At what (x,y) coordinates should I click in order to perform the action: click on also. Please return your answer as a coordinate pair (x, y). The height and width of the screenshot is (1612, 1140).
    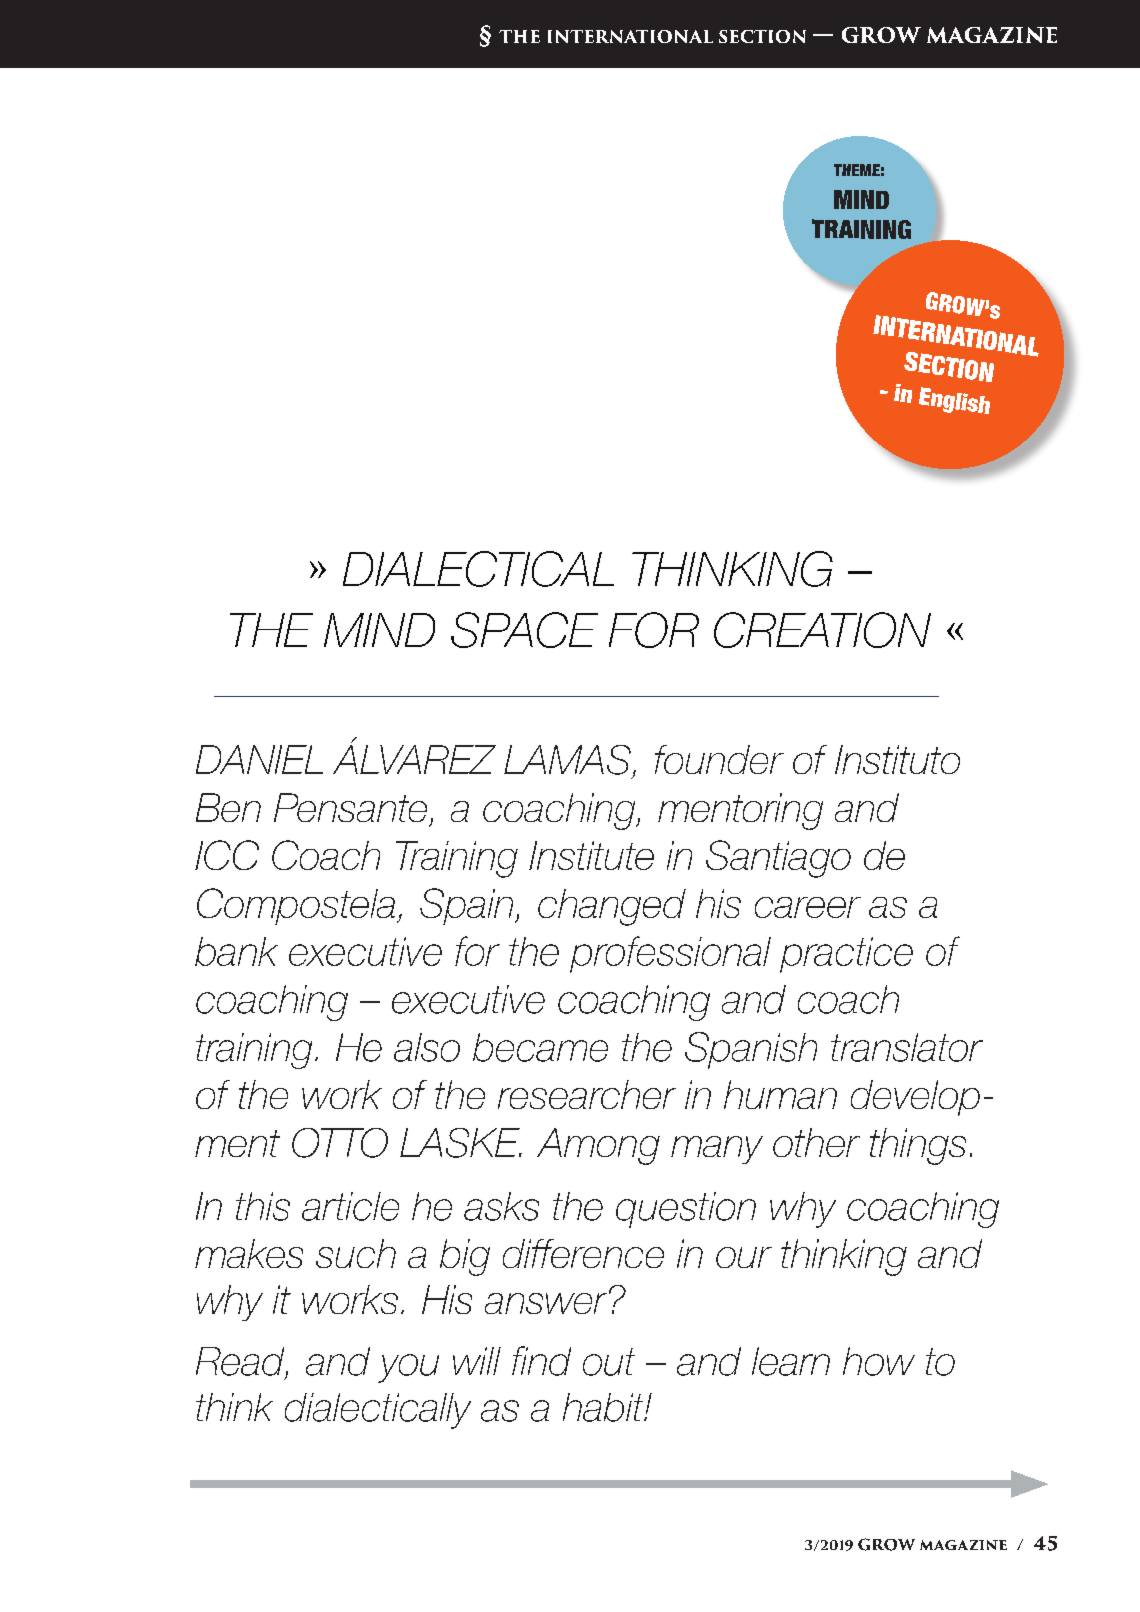
    Looking at the image, I should click on (427, 1047).
